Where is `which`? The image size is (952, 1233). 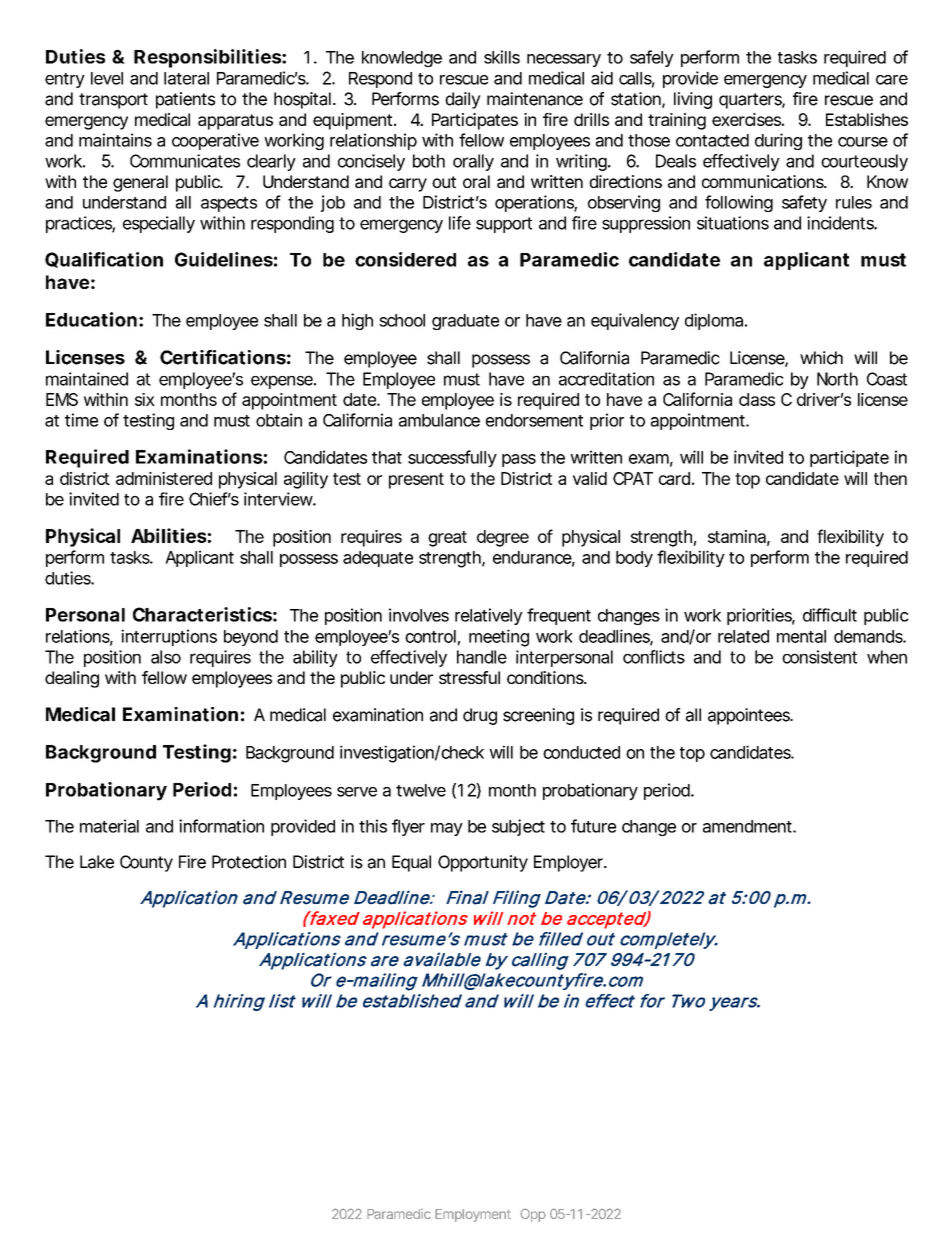
which is located at coordinates (821, 358).
